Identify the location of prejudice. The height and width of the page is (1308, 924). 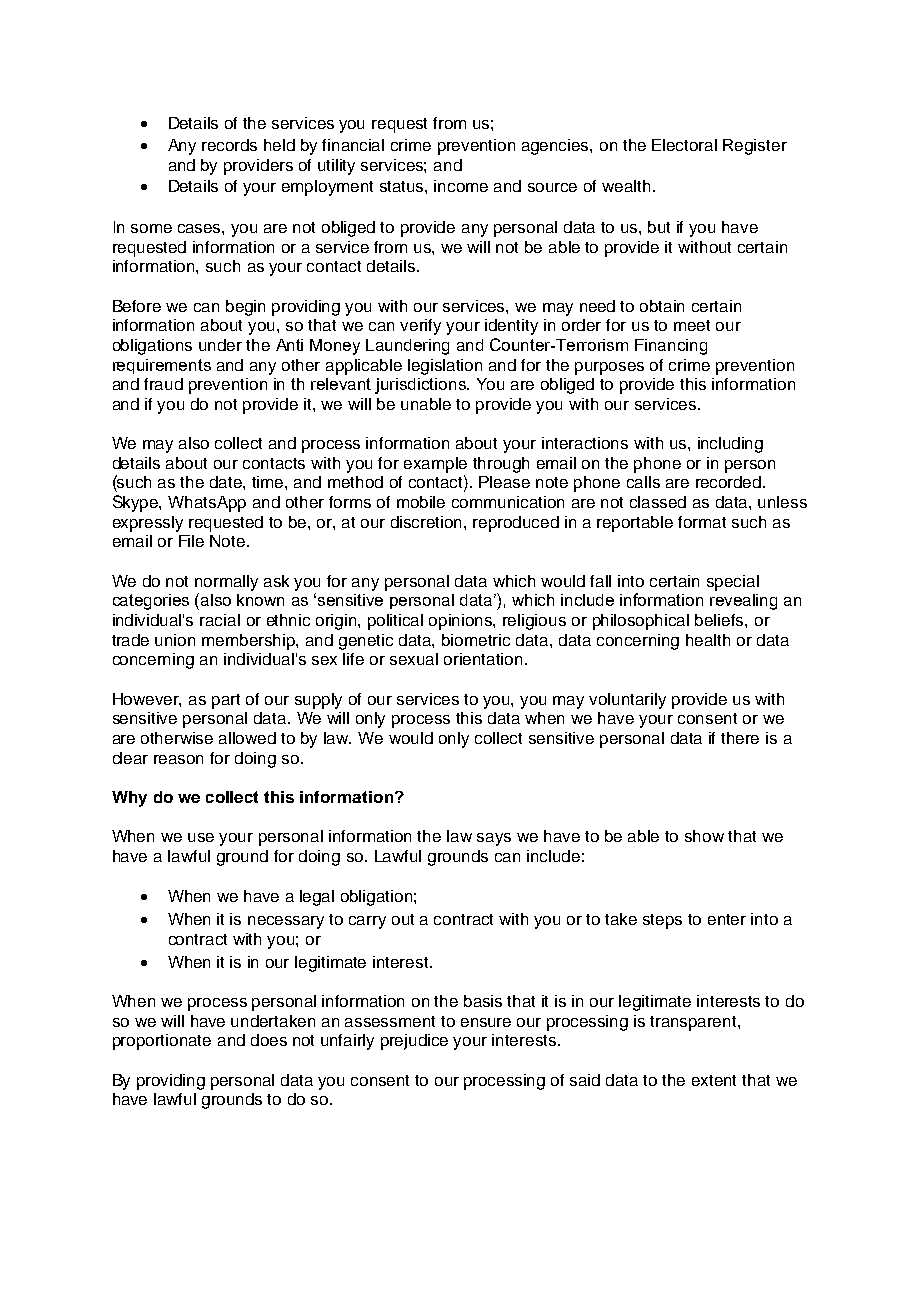
(414, 1042).
